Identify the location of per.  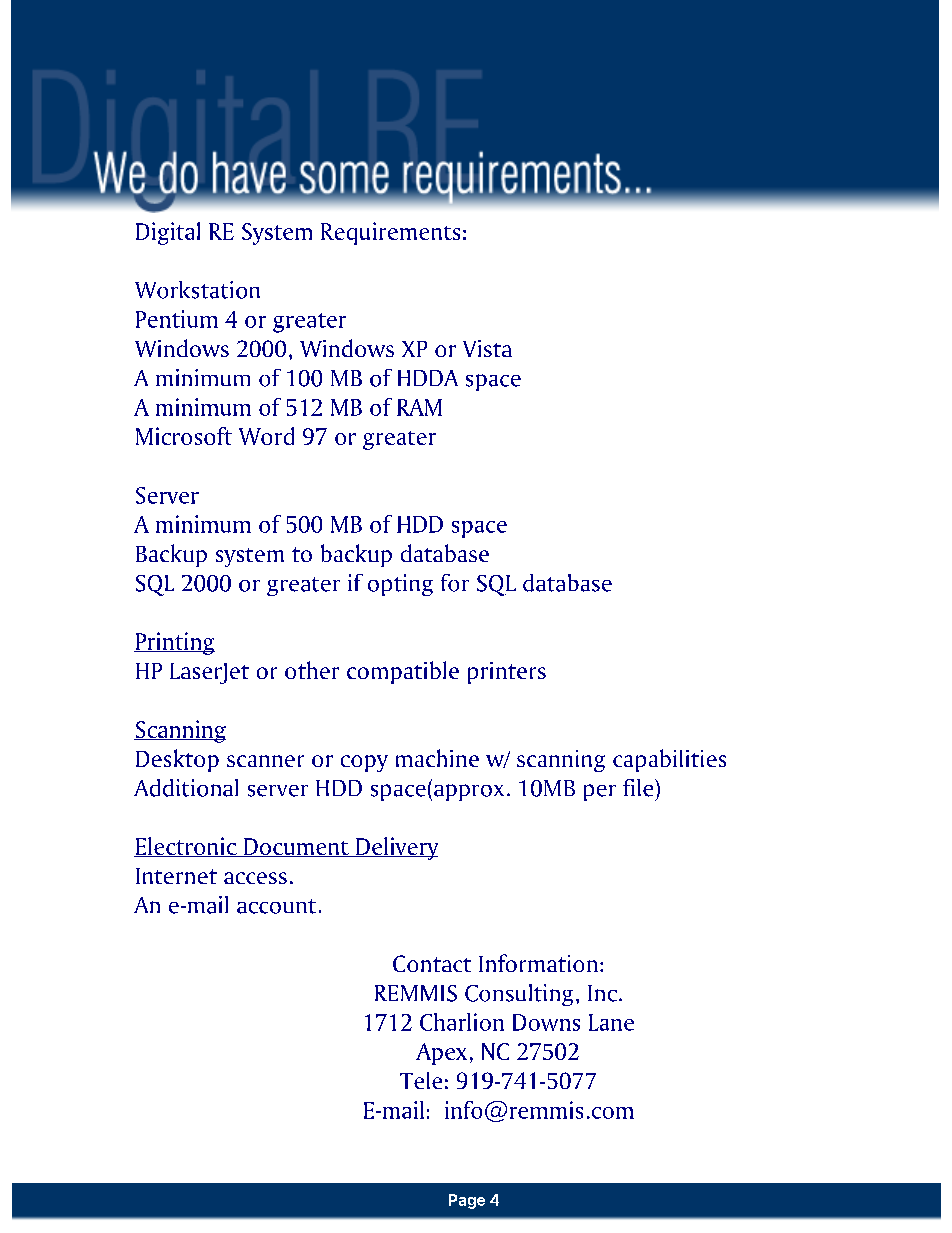
(600, 792).
